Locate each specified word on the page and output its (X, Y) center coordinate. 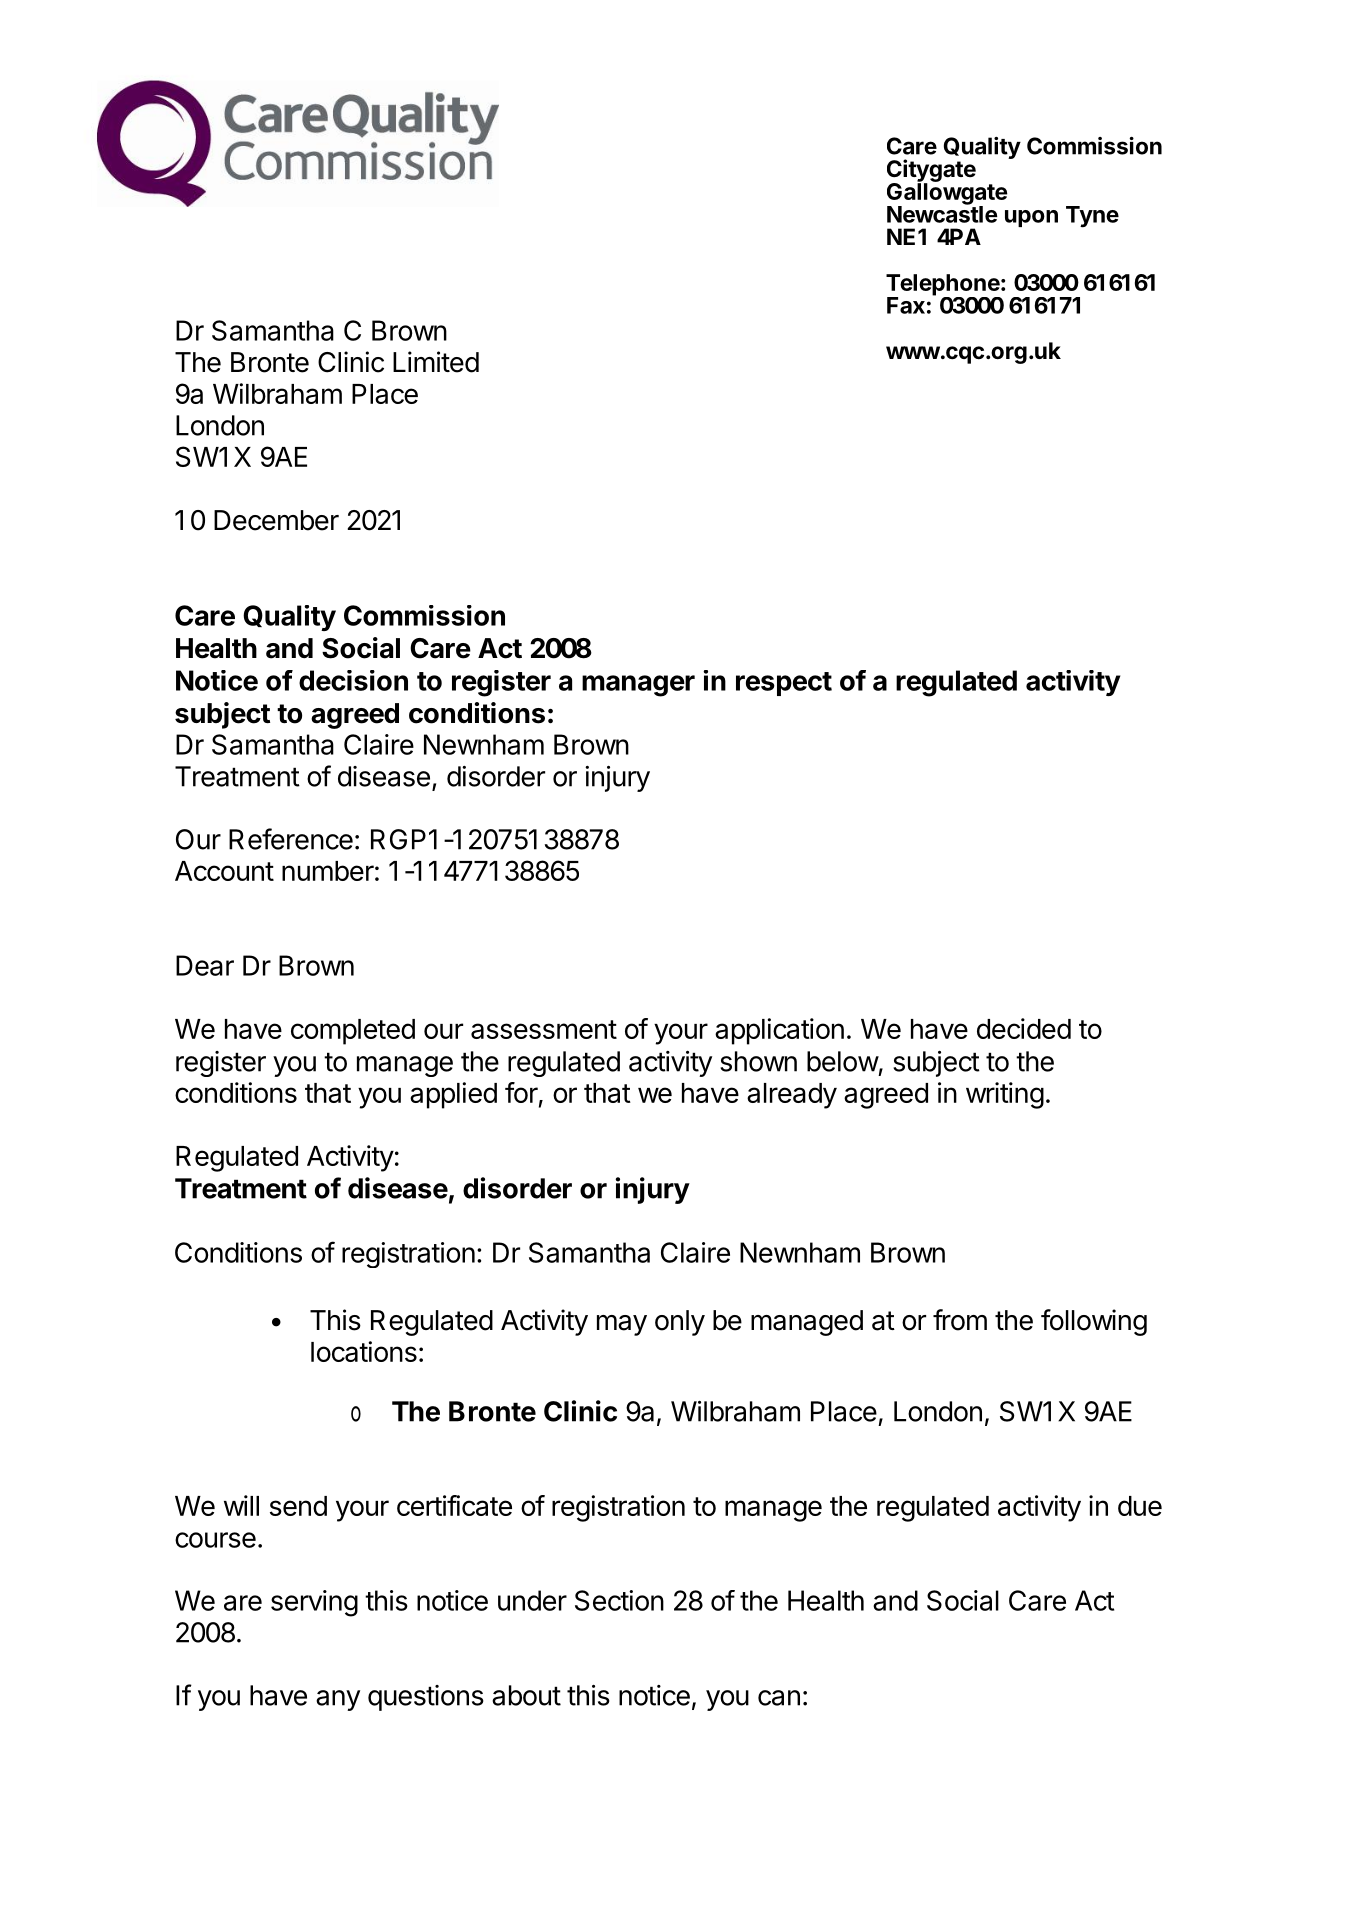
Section (619, 1600)
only (680, 1323)
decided (1024, 1028)
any (338, 1700)
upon (1031, 218)
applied (453, 1095)
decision (353, 680)
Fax (906, 305)
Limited (436, 362)
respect (784, 684)
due (1140, 1506)
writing (1005, 1095)
